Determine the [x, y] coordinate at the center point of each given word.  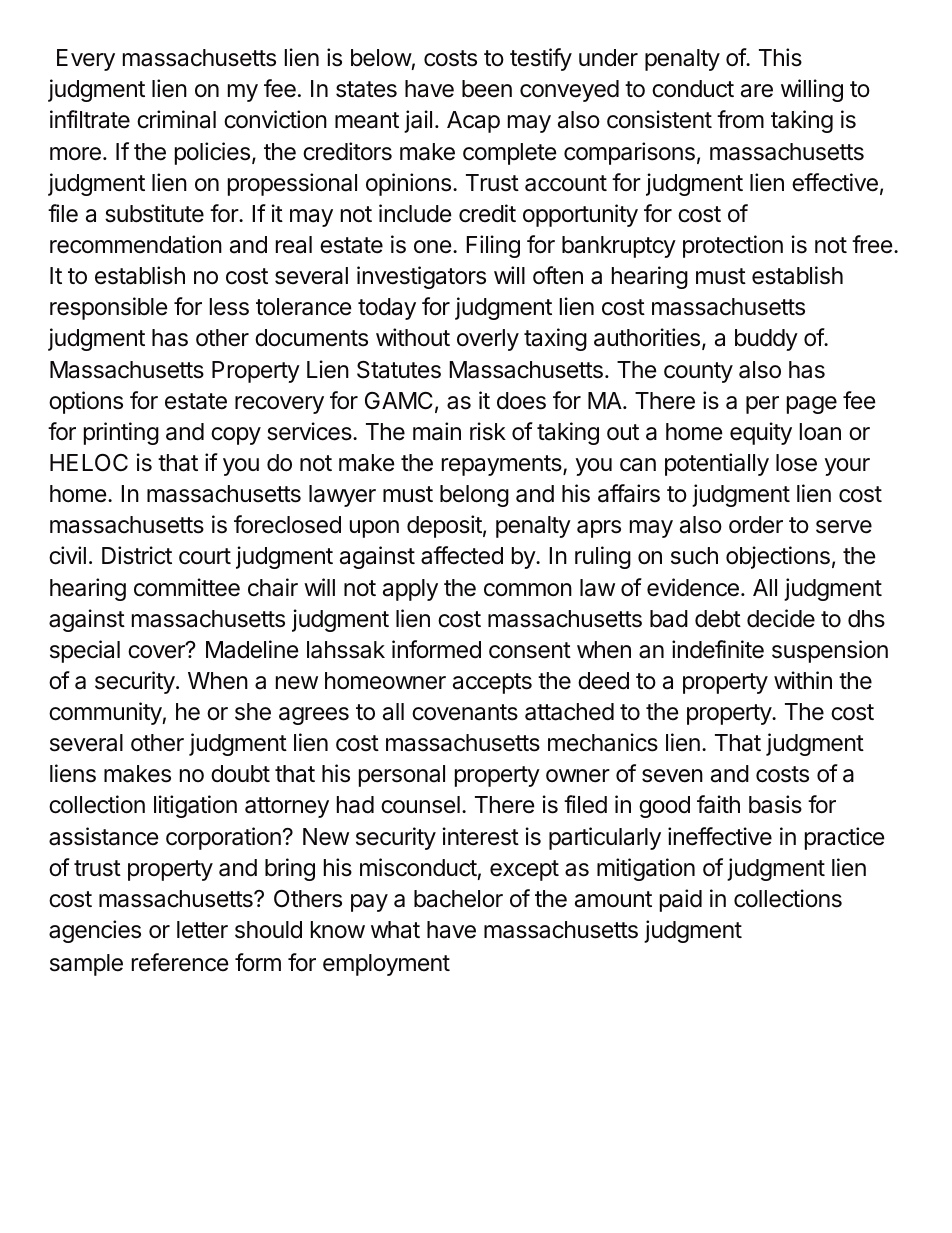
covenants [465, 712]
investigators [421, 277]
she [253, 712]
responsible [108, 308]
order [756, 525]
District [137, 555]
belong [474, 496]
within [803, 680]
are [757, 91]
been [487, 89]
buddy [766, 340]
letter [202, 930]
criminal [176, 119]
